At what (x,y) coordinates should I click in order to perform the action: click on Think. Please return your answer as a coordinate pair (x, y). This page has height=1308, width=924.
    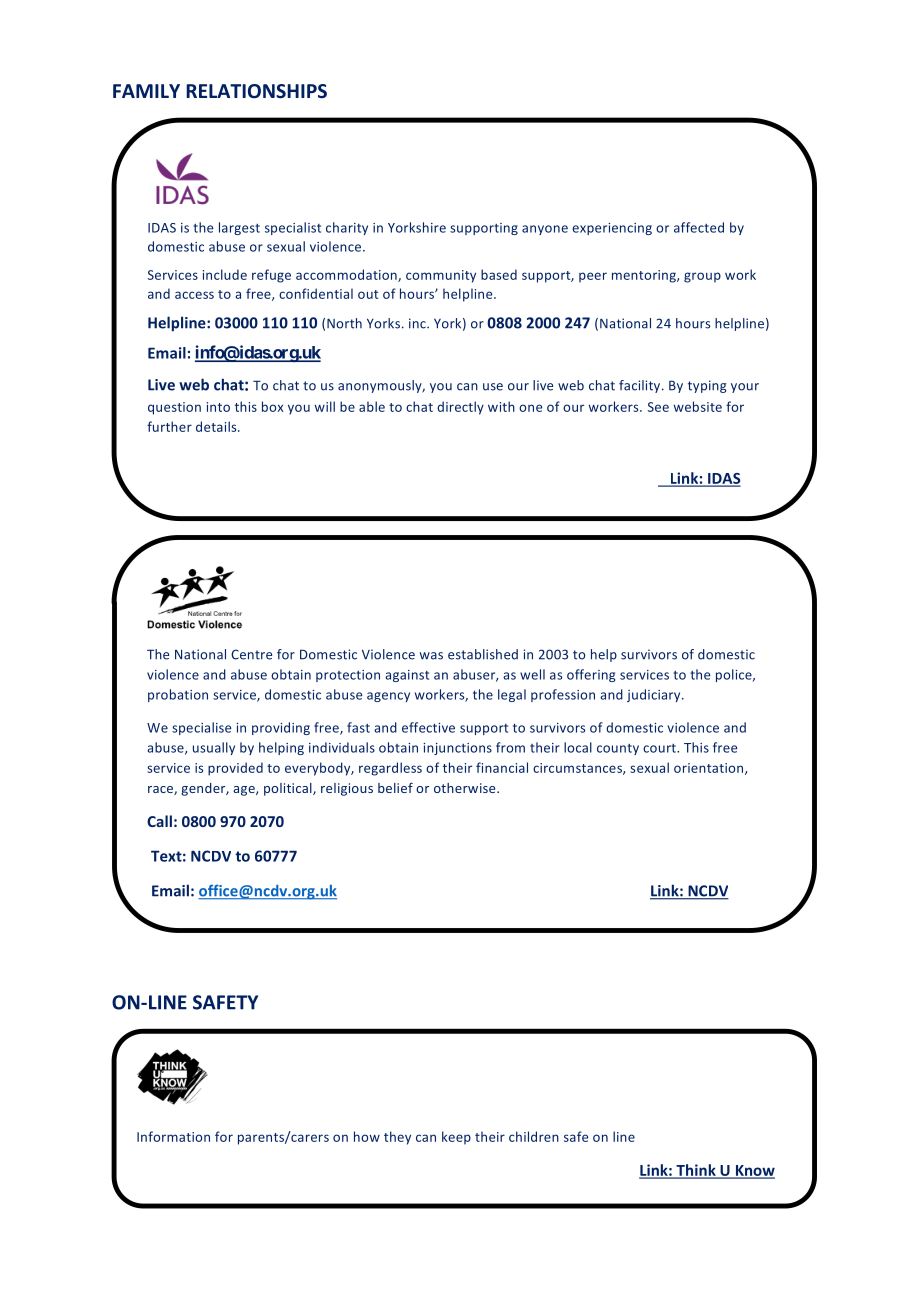
    Looking at the image, I should click on (696, 1171).
